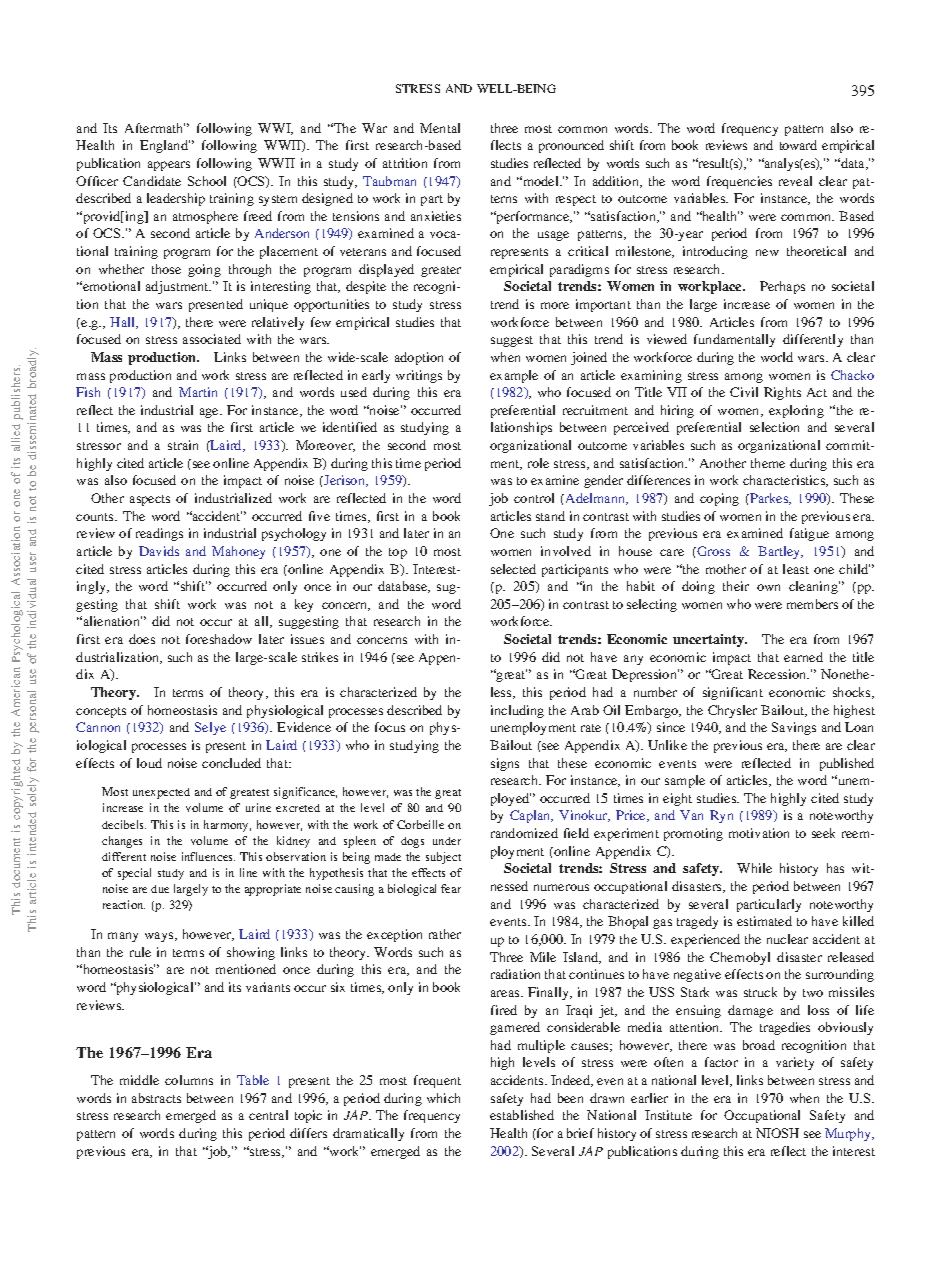 The width and height of the document is (952, 1270). I want to click on appears, so click(169, 166).
